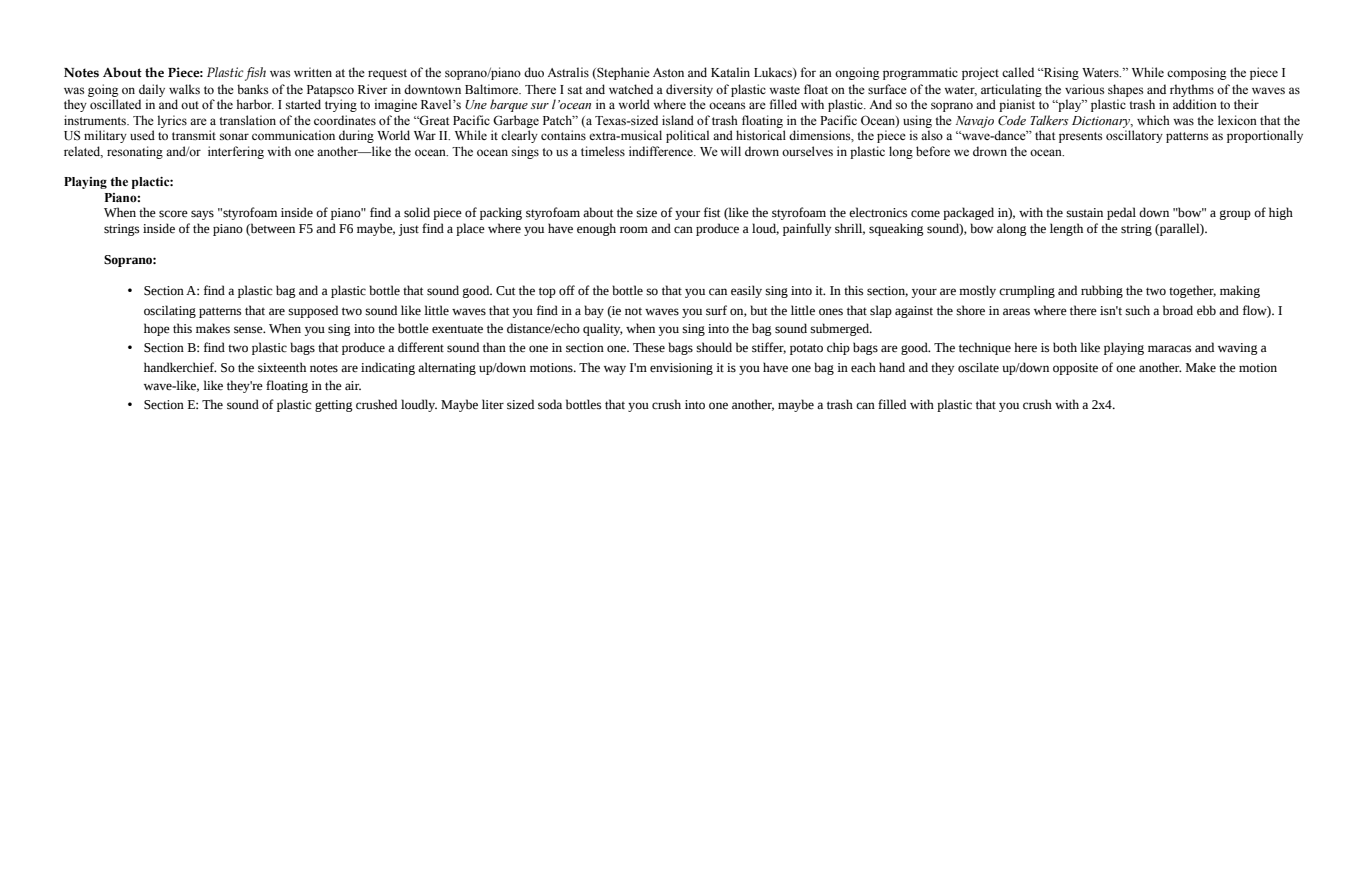  Describe the element at coordinates (252, 89) in the document. I see `banks` at that location.
